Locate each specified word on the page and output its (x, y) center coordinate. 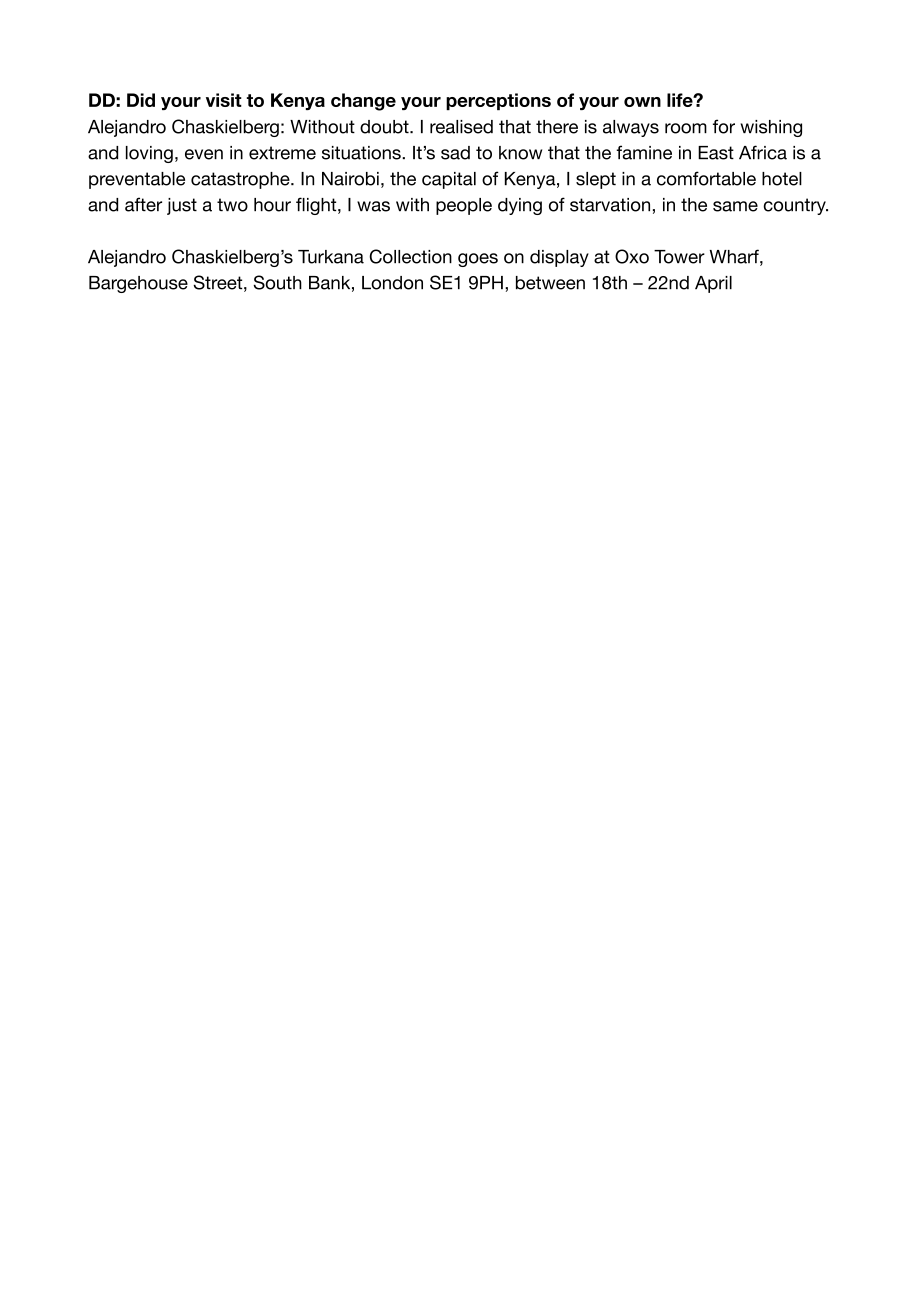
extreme (282, 153)
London (392, 283)
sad (455, 153)
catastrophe (241, 180)
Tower (679, 257)
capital (449, 180)
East (716, 153)
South (277, 282)
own (642, 102)
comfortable (706, 178)
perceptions (498, 101)
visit (224, 100)
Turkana (331, 257)
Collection (410, 256)
